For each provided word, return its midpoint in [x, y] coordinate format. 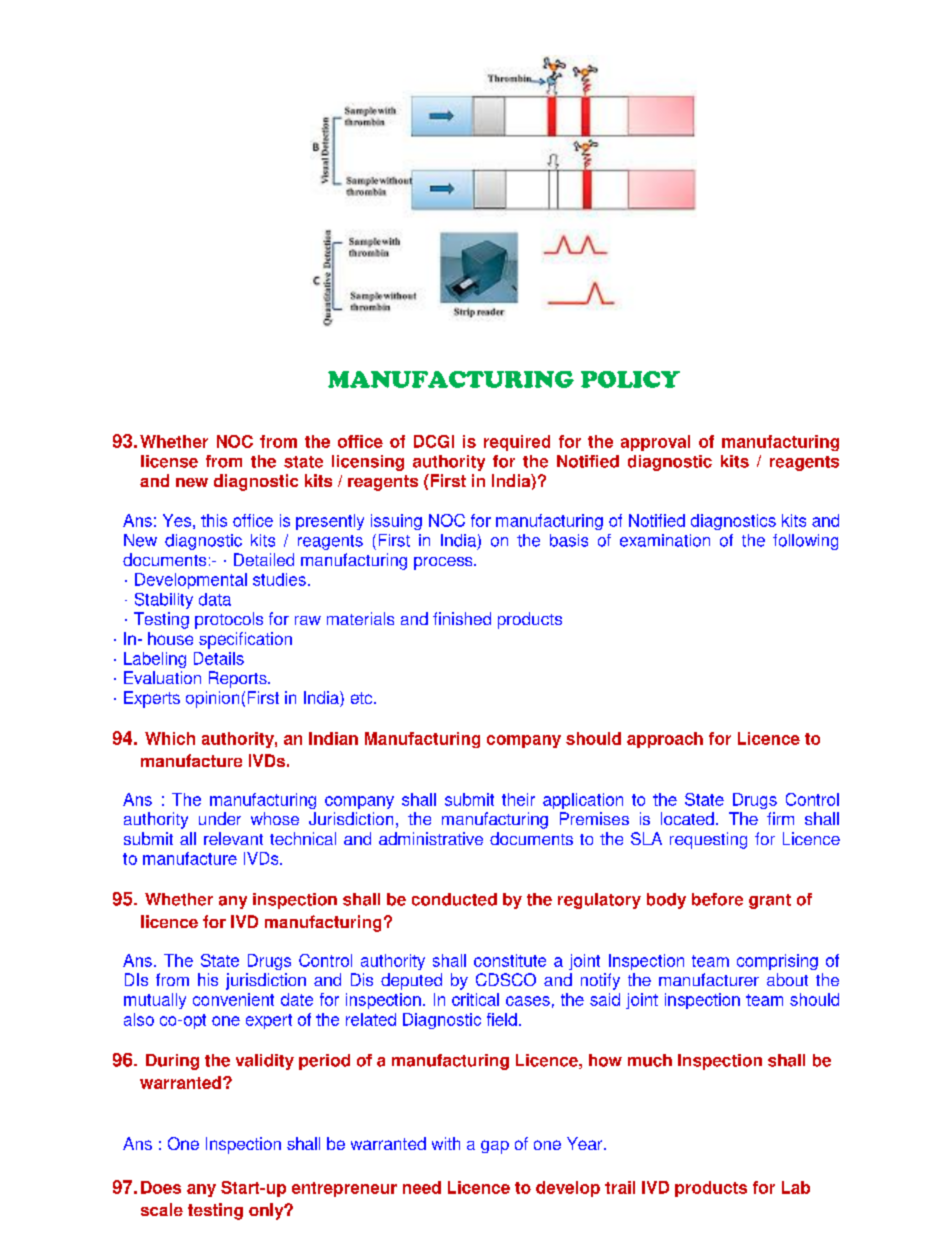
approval [655, 443]
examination [665, 540]
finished [462, 618]
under [220, 818]
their [518, 799]
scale [162, 1209]
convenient [233, 999]
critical [475, 999]
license [169, 461]
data [215, 599]
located [687, 818]
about [787, 979]
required [517, 443]
